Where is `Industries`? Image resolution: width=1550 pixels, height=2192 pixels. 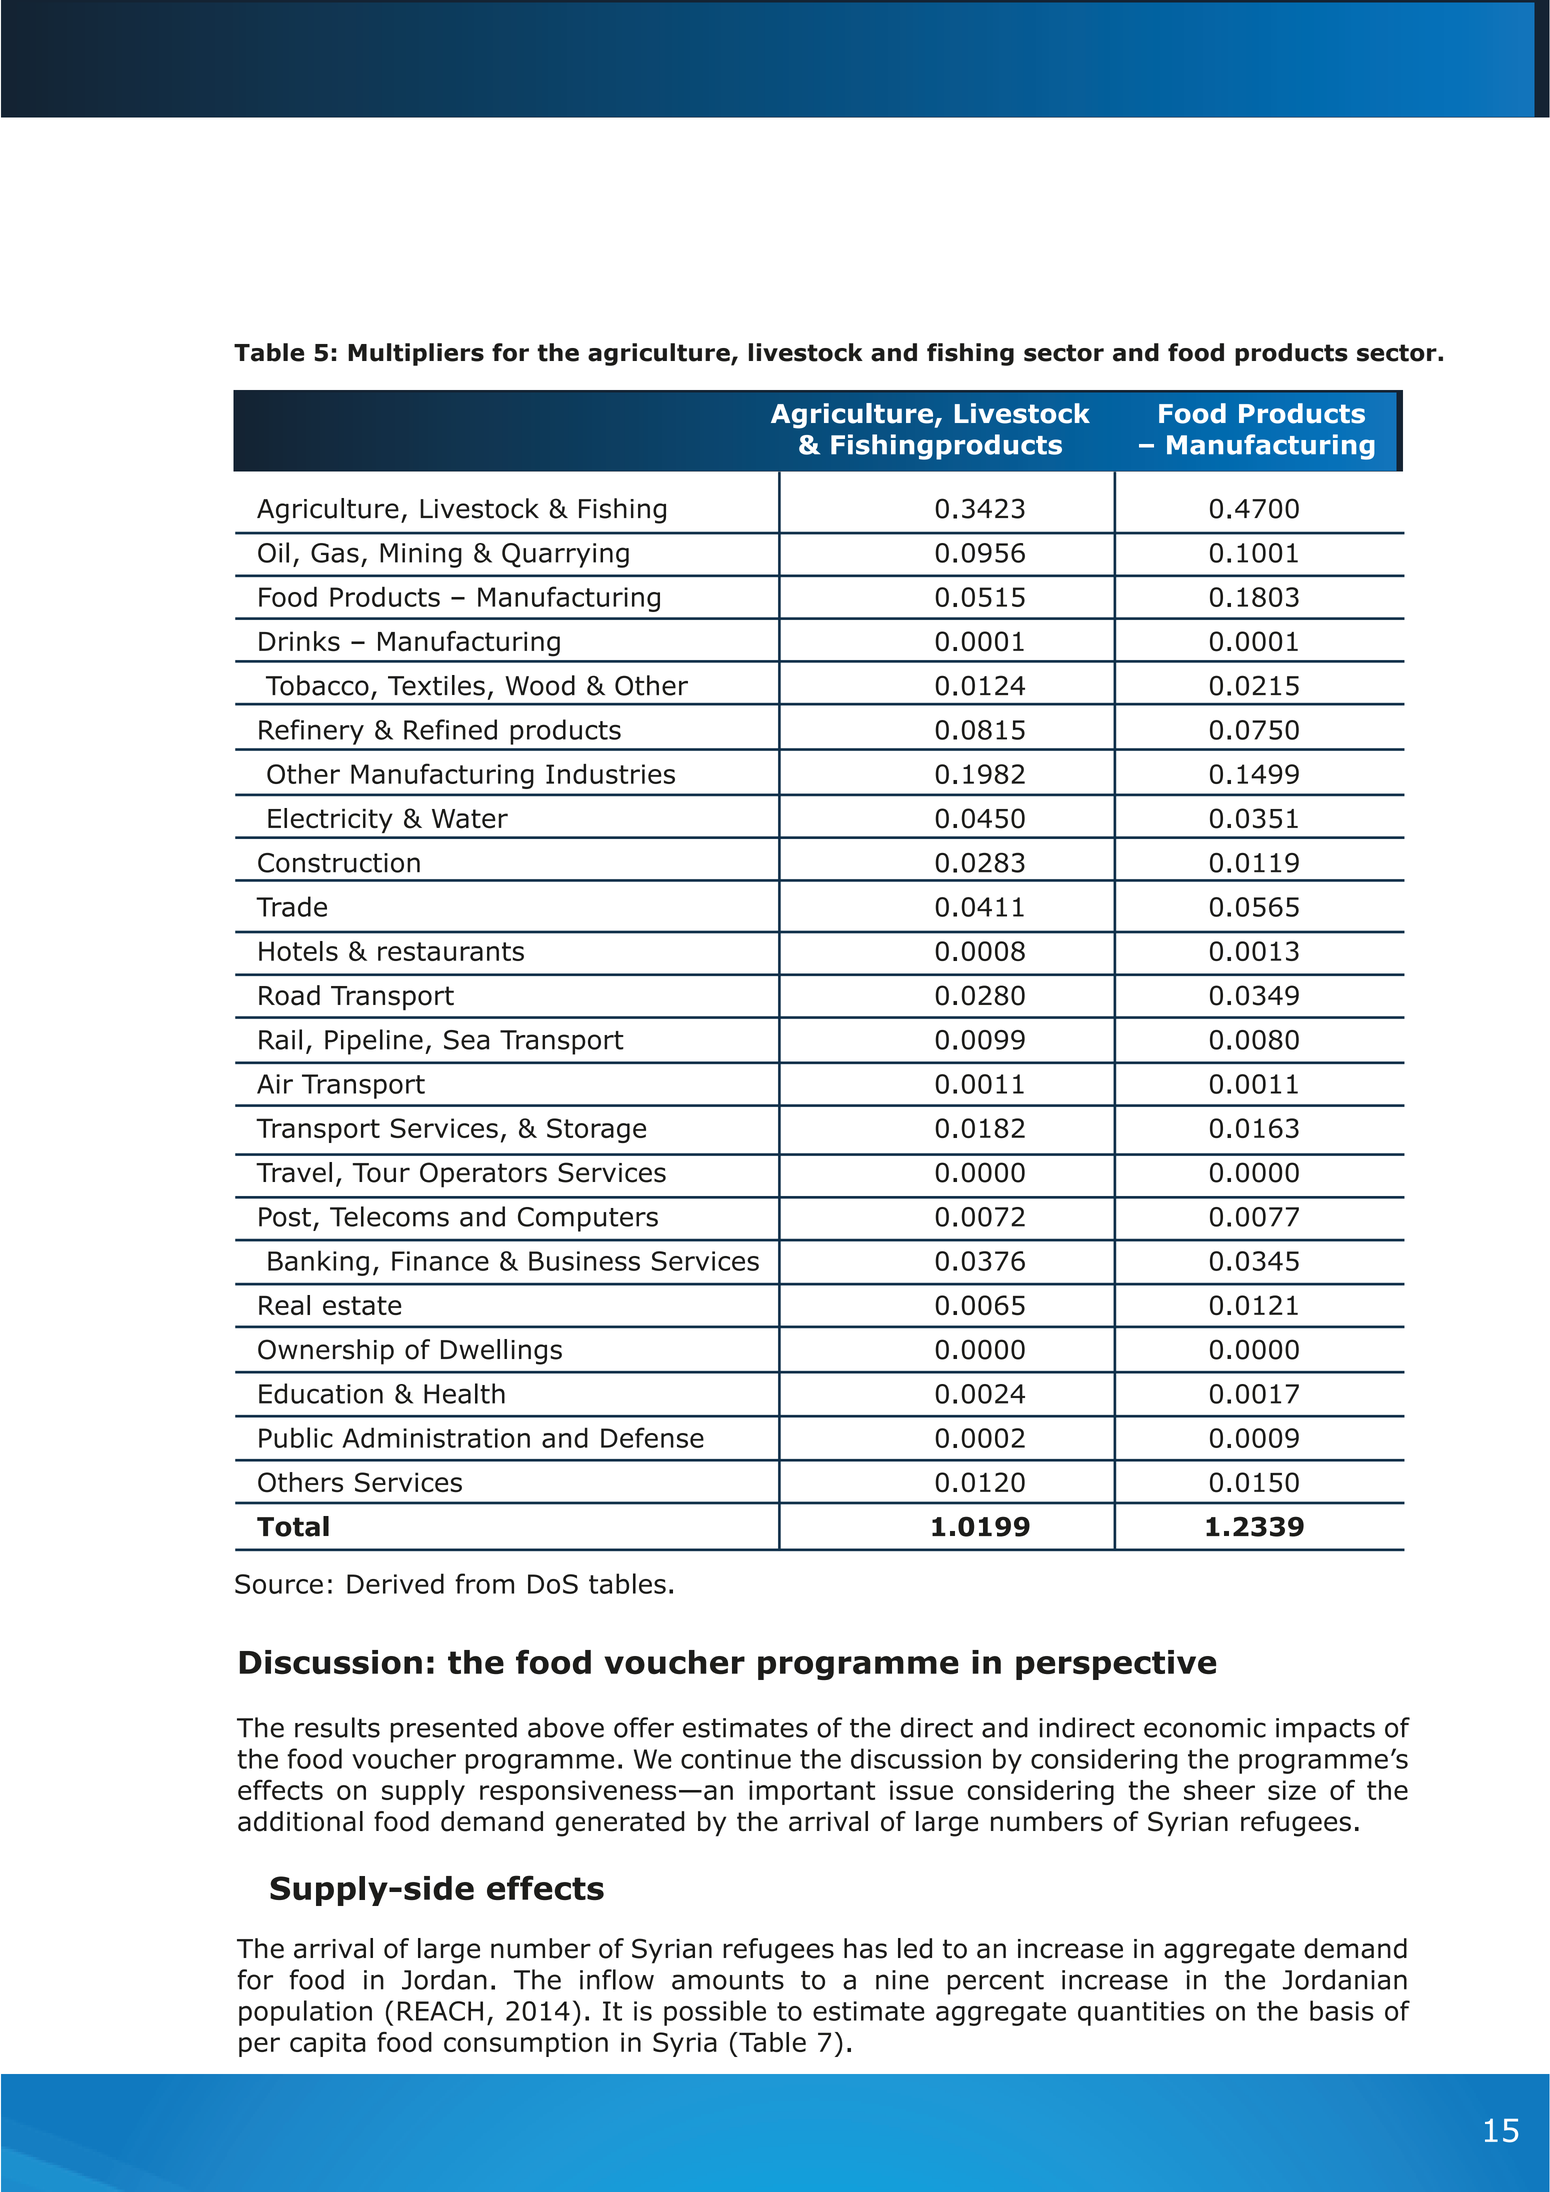
Industries is located at coordinates (610, 774).
